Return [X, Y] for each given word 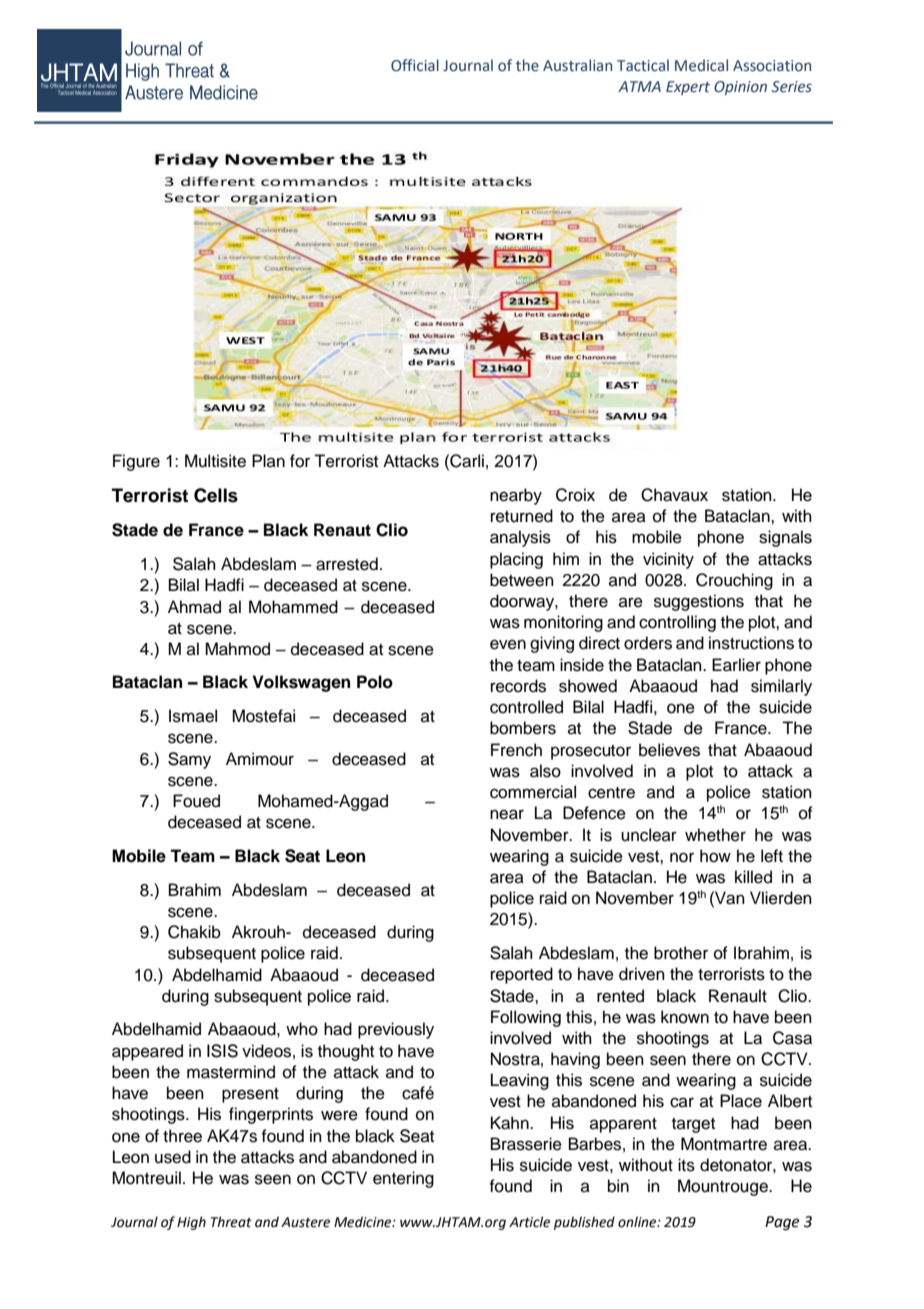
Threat [231, 1222]
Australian [577, 65]
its [686, 1165]
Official [415, 65]
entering [403, 1179]
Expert [688, 88]
